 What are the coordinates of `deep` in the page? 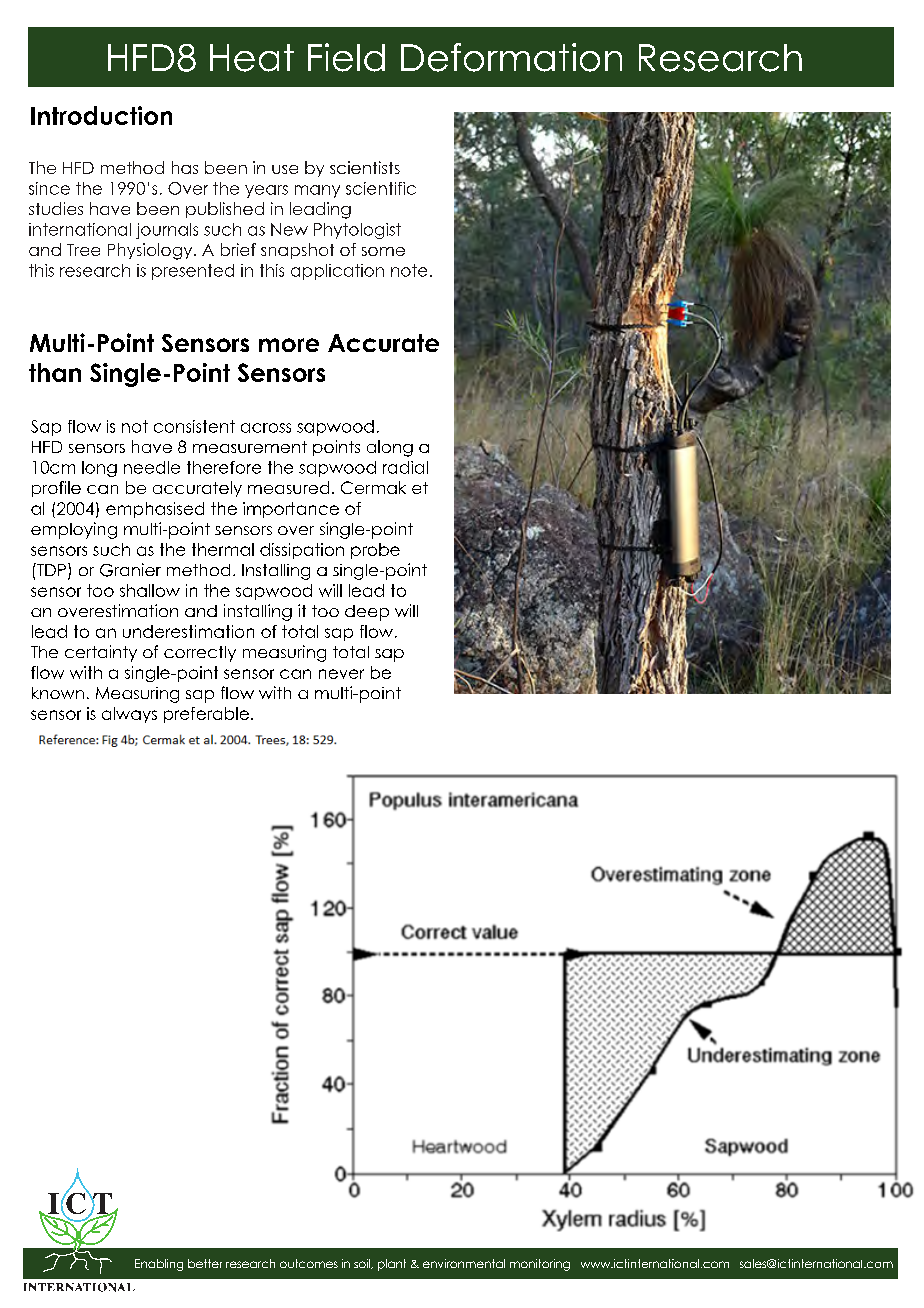 It's located at (367, 613).
